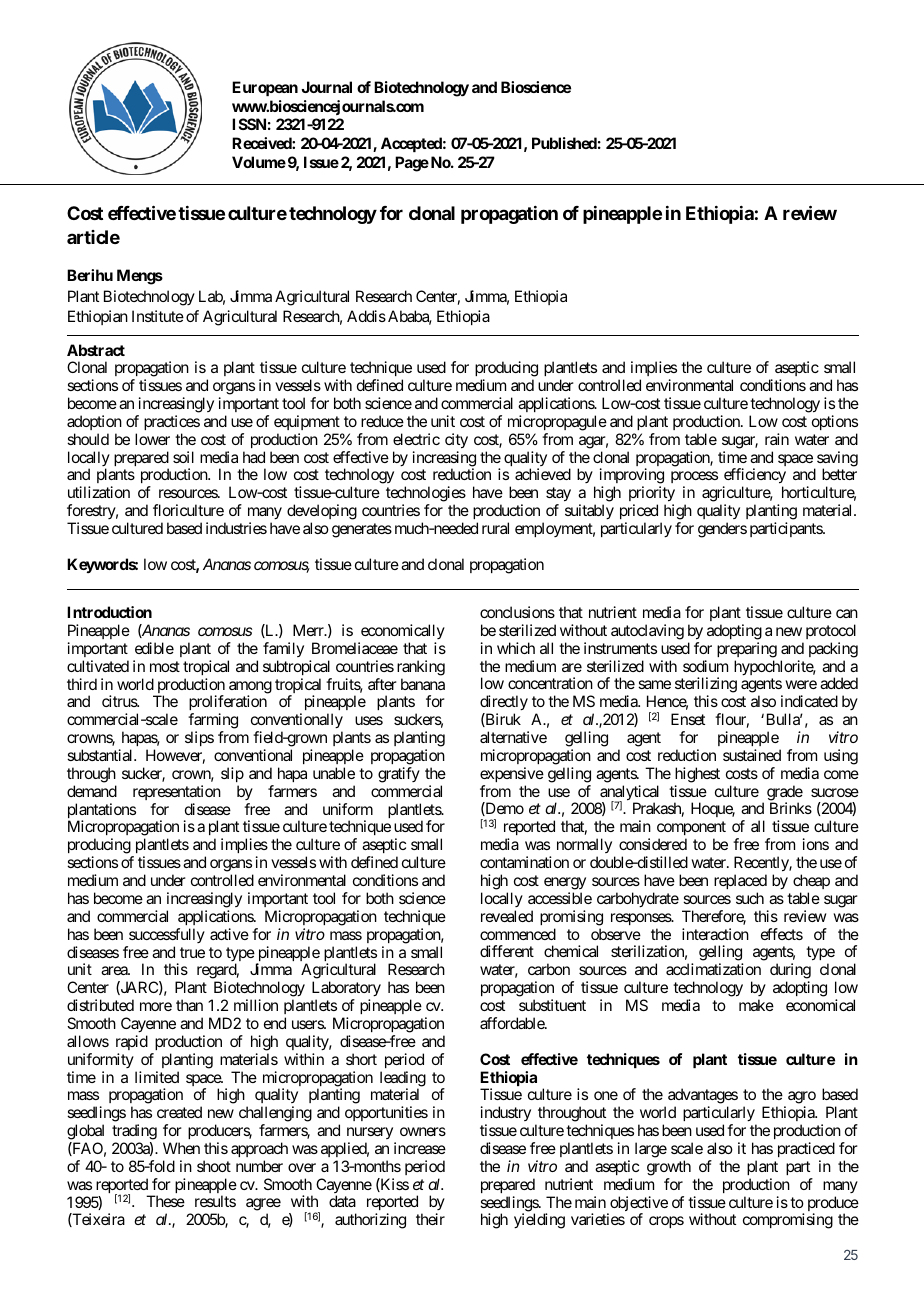  What do you see at coordinates (177, 792) in the screenshot?
I see `representation` at bounding box center [177, 792].
